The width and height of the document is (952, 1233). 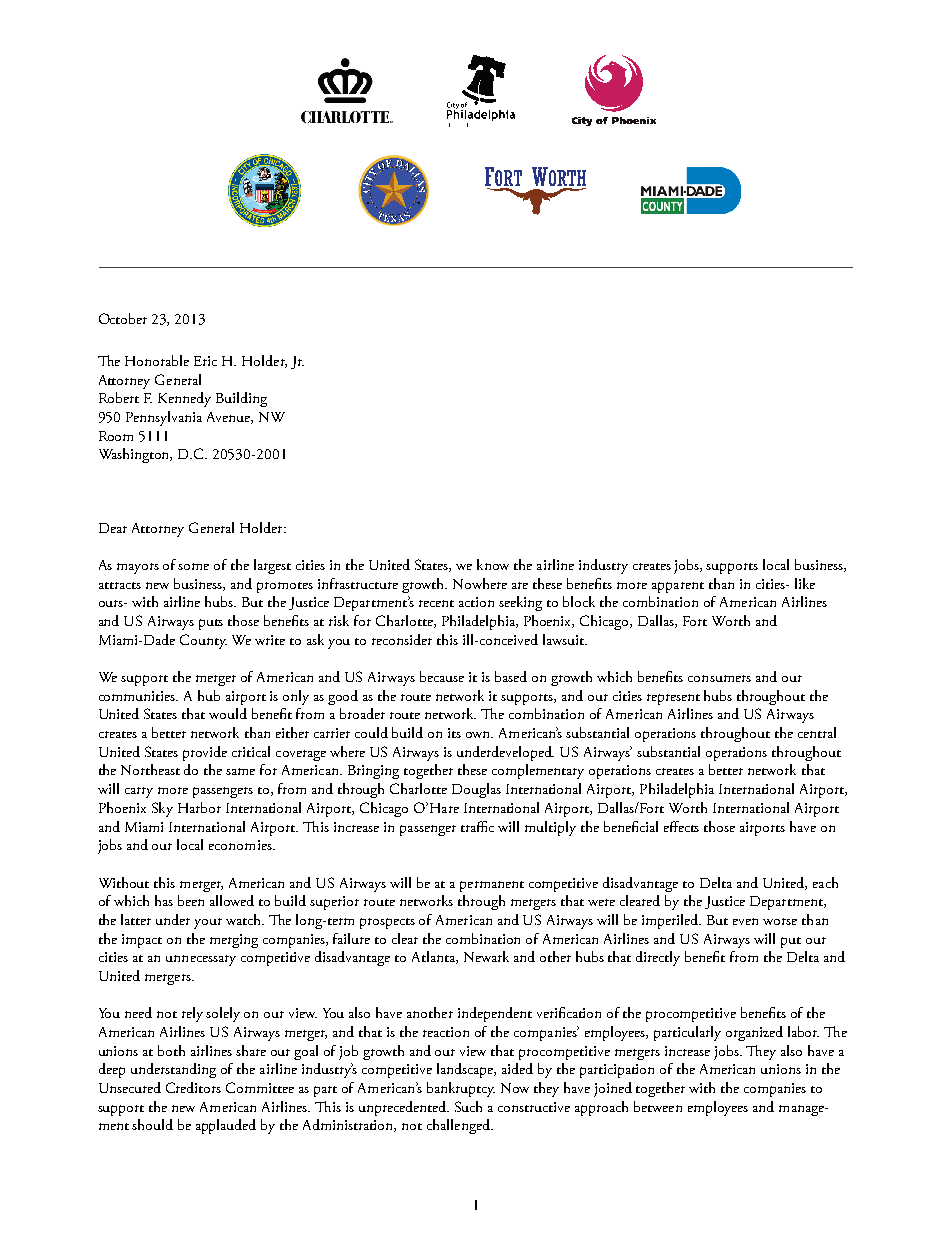 I want to click on Creditors, so click(x=193, y=1087).
